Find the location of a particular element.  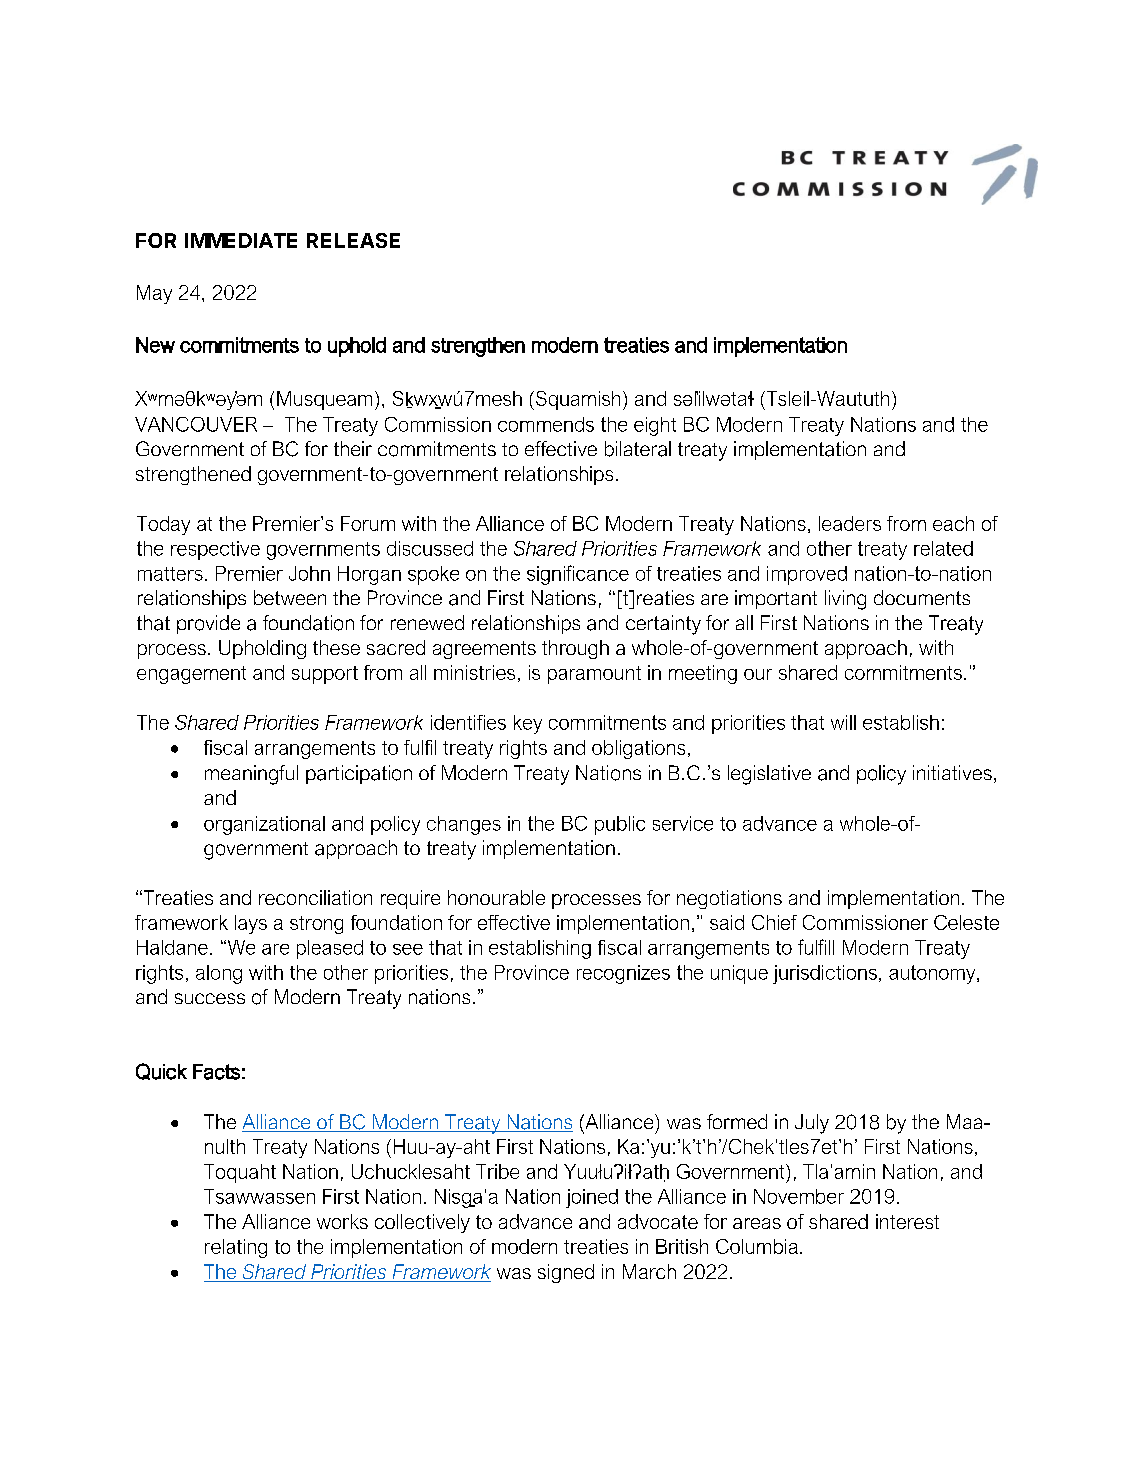

will is located at coordinates (843, 722).
